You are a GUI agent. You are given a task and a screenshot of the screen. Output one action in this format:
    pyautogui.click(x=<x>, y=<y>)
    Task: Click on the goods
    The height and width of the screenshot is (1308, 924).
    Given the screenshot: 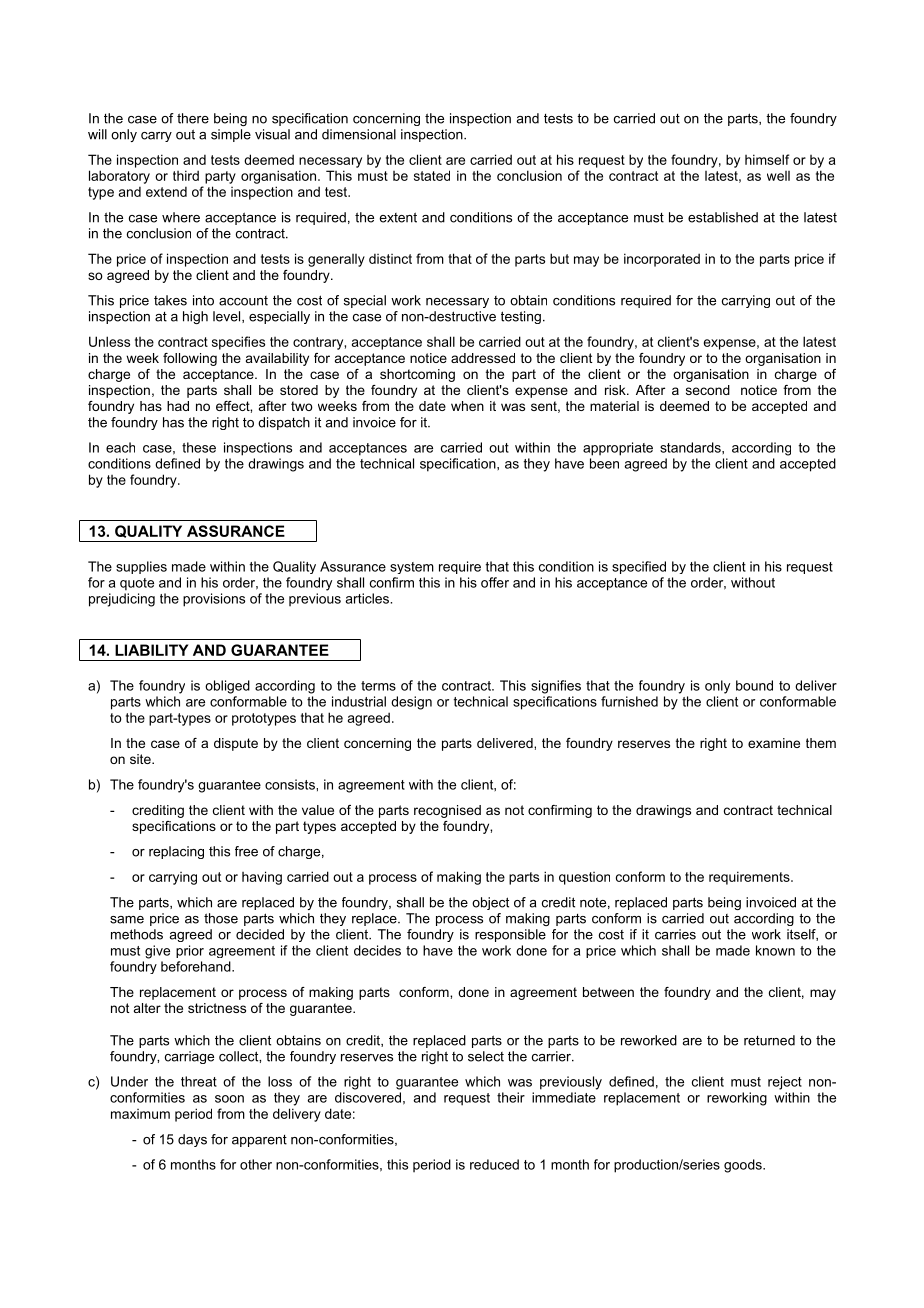 What is the action you would take?
    pyautogui.click(x=744, y=1166)
